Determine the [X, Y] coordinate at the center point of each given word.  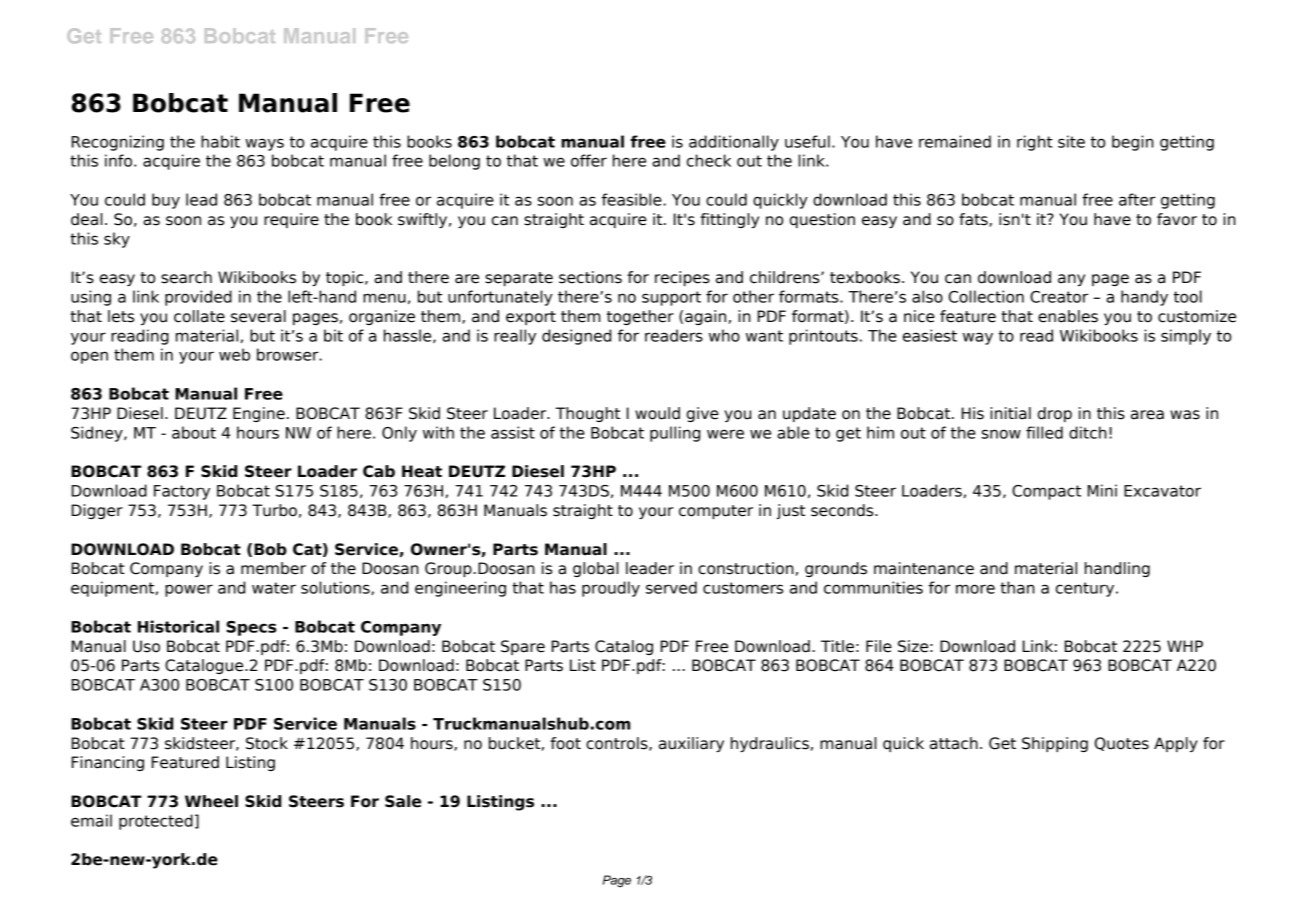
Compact [1046, 492]
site [1071, 141]
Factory [182, 492]
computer [716, 512]
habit [220, 141]
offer [589, 160]
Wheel [211, 801]
